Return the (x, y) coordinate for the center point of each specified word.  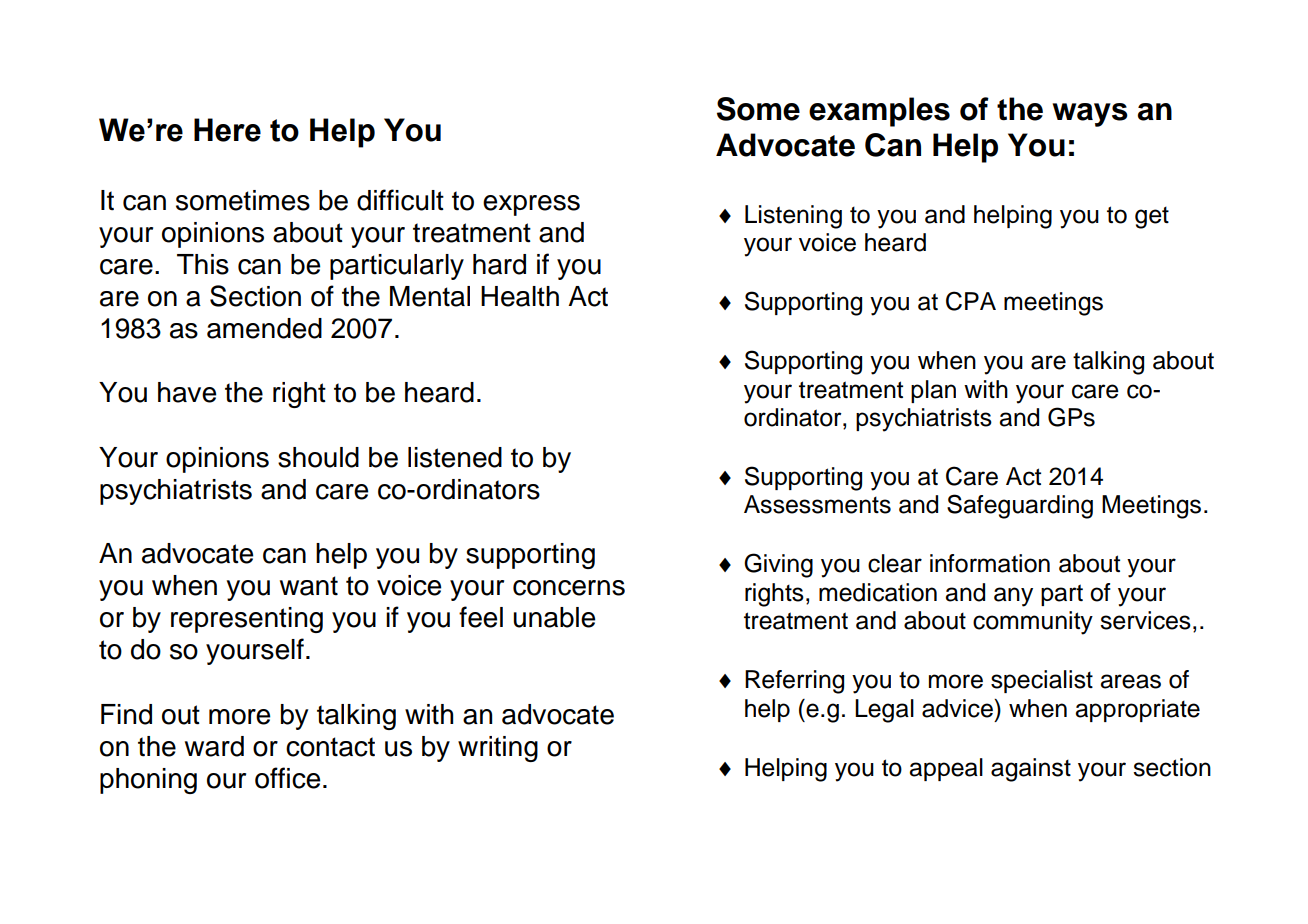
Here (227, 130)
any (1013, 597)
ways (1090, 115)
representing (247, 620)
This (203, 264)
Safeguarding (1020, 506)
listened (455, 457)
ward (214, 746)
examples (879, 112)
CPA (971, 301)
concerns (569, 588)
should (318, 457)
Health (520, 296)
